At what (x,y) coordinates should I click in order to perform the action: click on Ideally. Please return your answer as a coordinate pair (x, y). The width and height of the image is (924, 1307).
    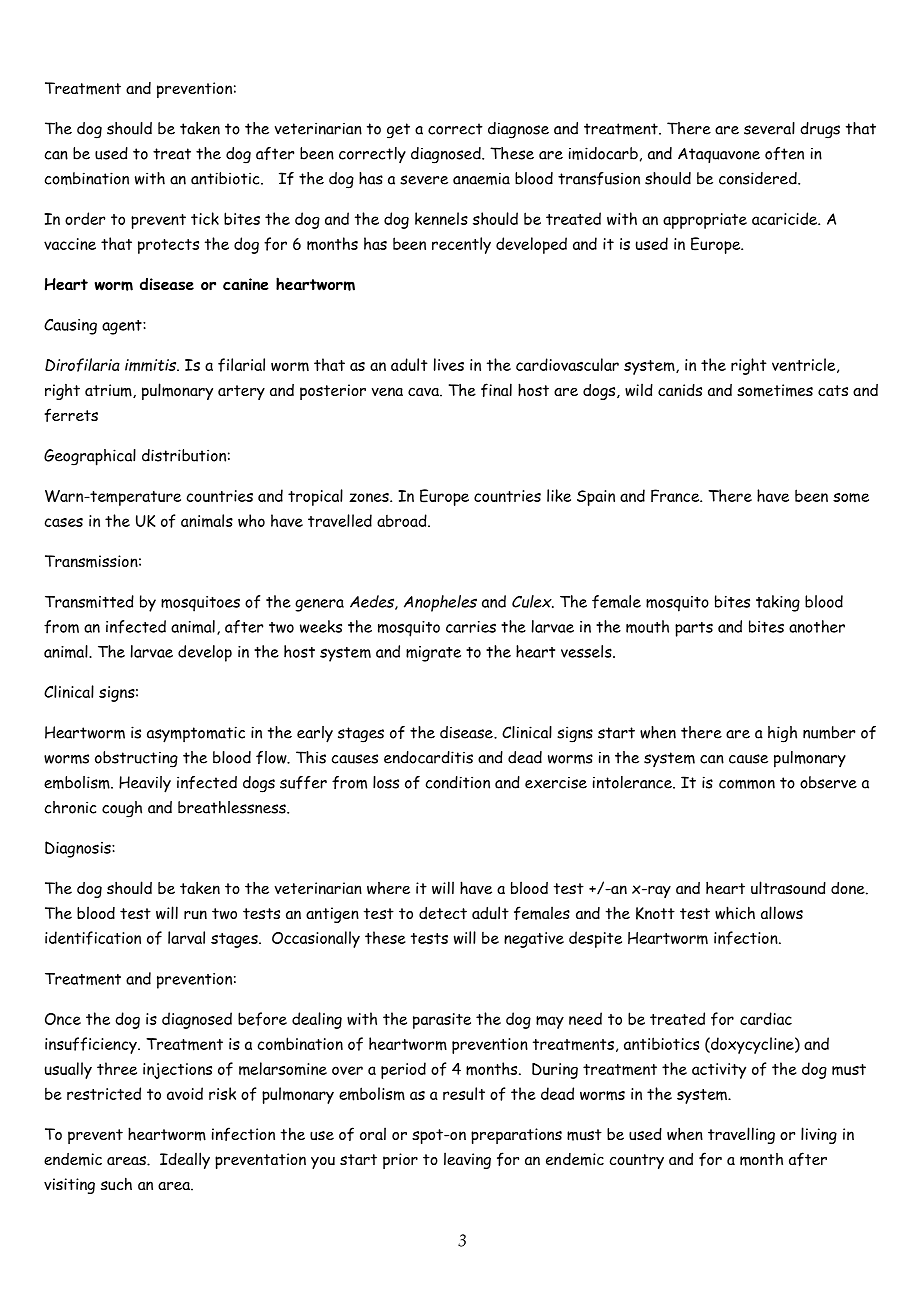
    Looking at the image, I should click on (185, 1160).
